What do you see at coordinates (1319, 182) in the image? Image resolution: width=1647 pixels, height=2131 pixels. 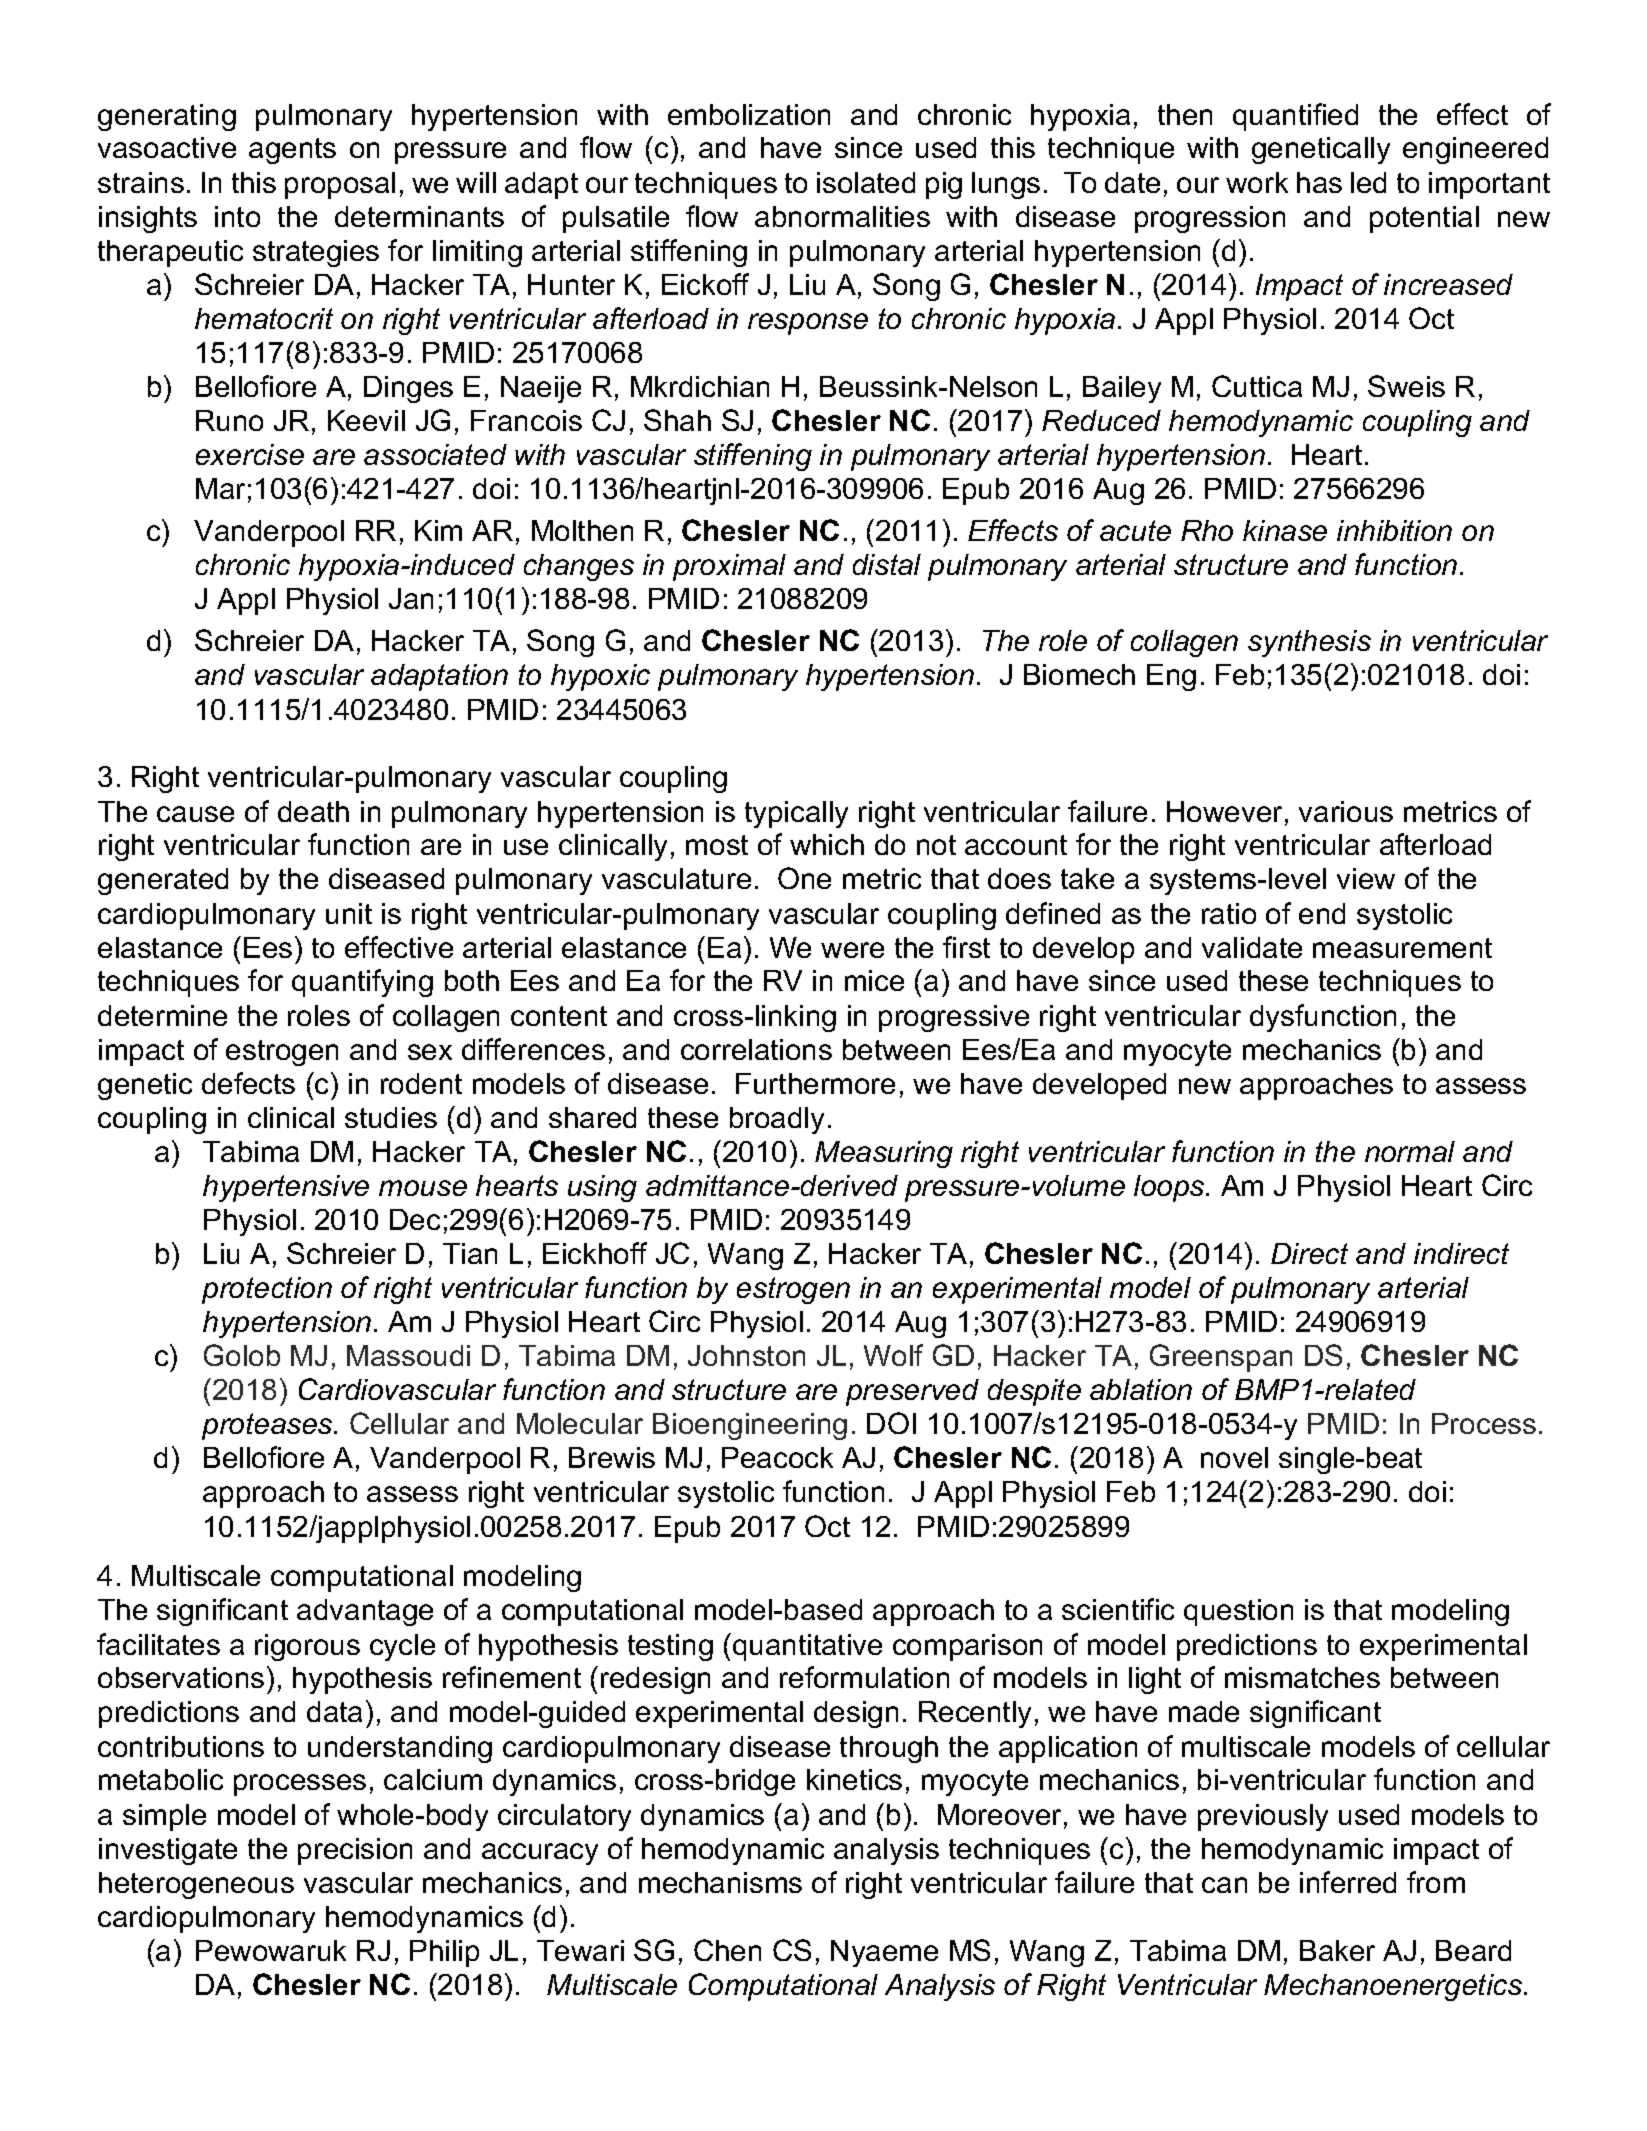 I see `has` at bounding box center [1319, 182].
